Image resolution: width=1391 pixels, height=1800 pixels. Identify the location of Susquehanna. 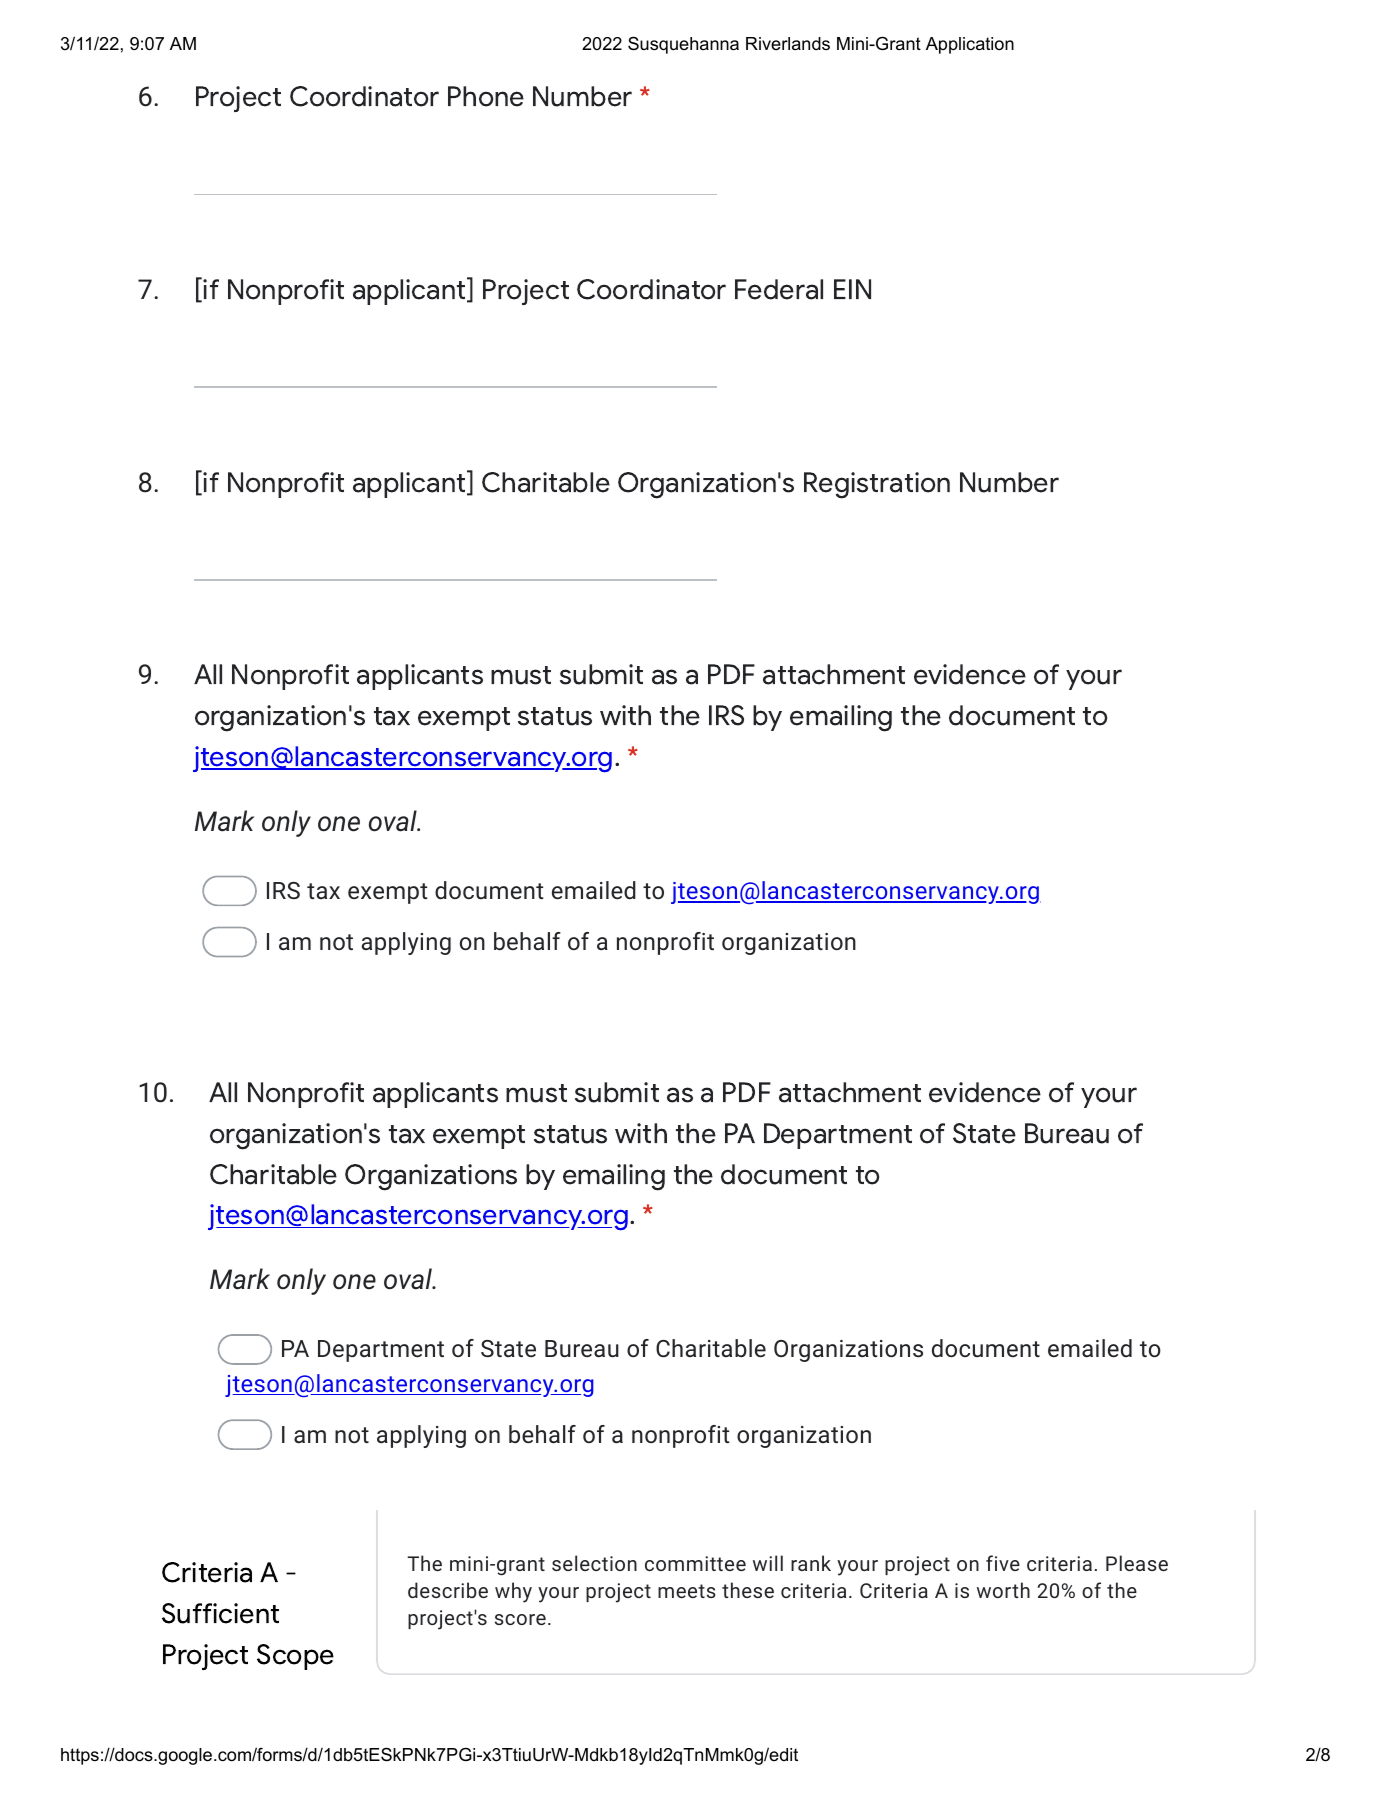
(683, 45).
